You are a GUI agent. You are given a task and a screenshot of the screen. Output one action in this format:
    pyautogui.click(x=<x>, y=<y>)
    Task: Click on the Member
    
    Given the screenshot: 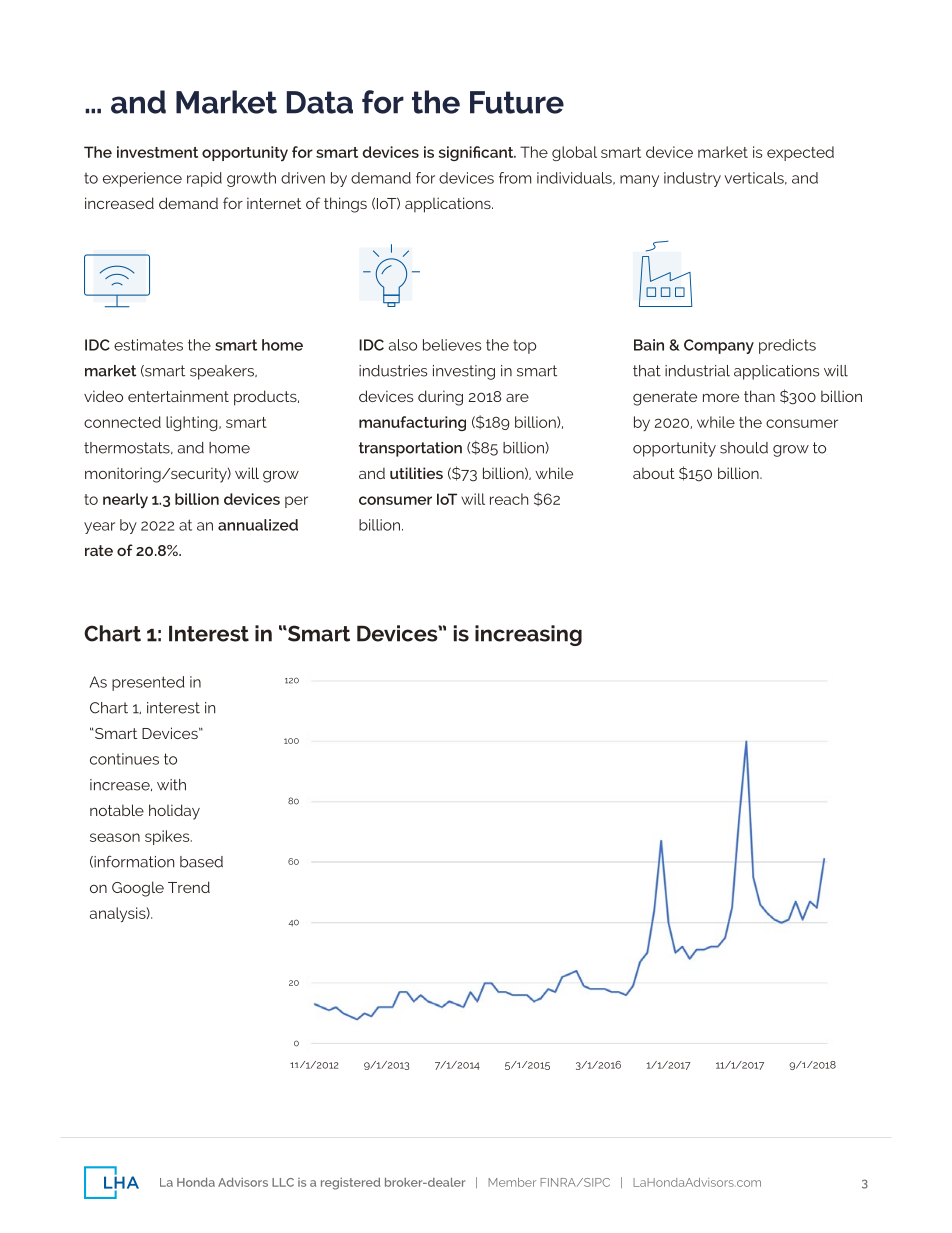 What is the action you would take?
    pyautogui.click(x=512, y=1182)
